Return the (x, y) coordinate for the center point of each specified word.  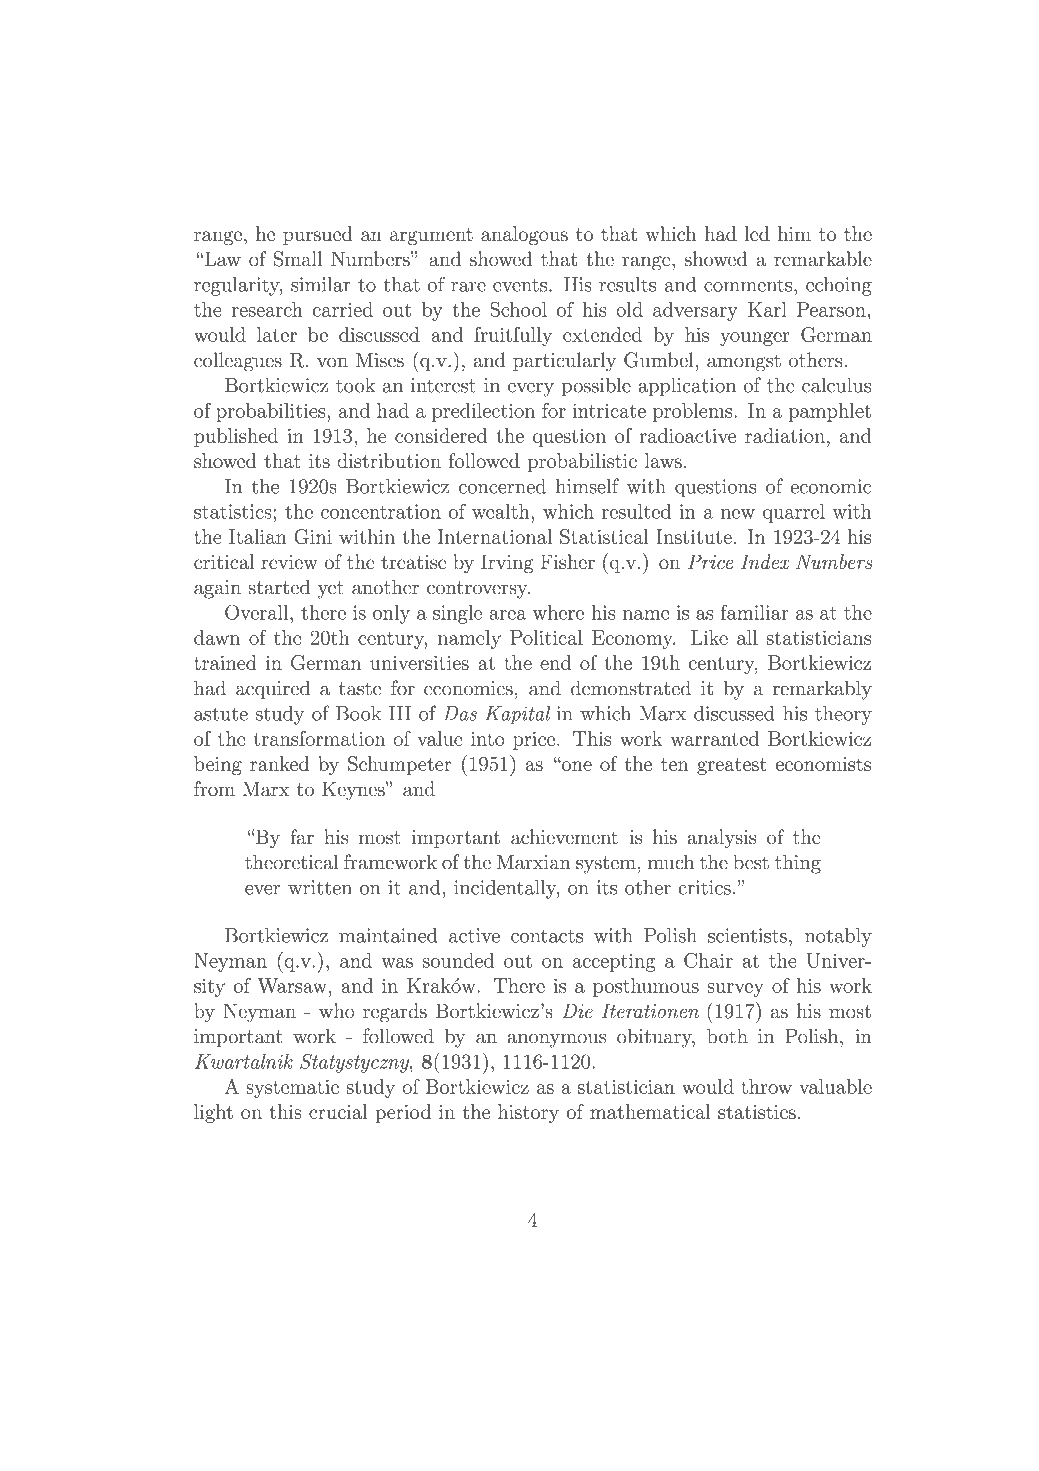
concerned (502, 486)
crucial (338, 1111)
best (751, 862)
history (528, 1113)
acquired (273, 690)
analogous (524, 236)
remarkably (822, 690)
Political (546, 637)
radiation (785, 435)
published (236, 437)
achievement (564, 837)
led (757, 233)
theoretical (291, 862)
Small (298, 259)
